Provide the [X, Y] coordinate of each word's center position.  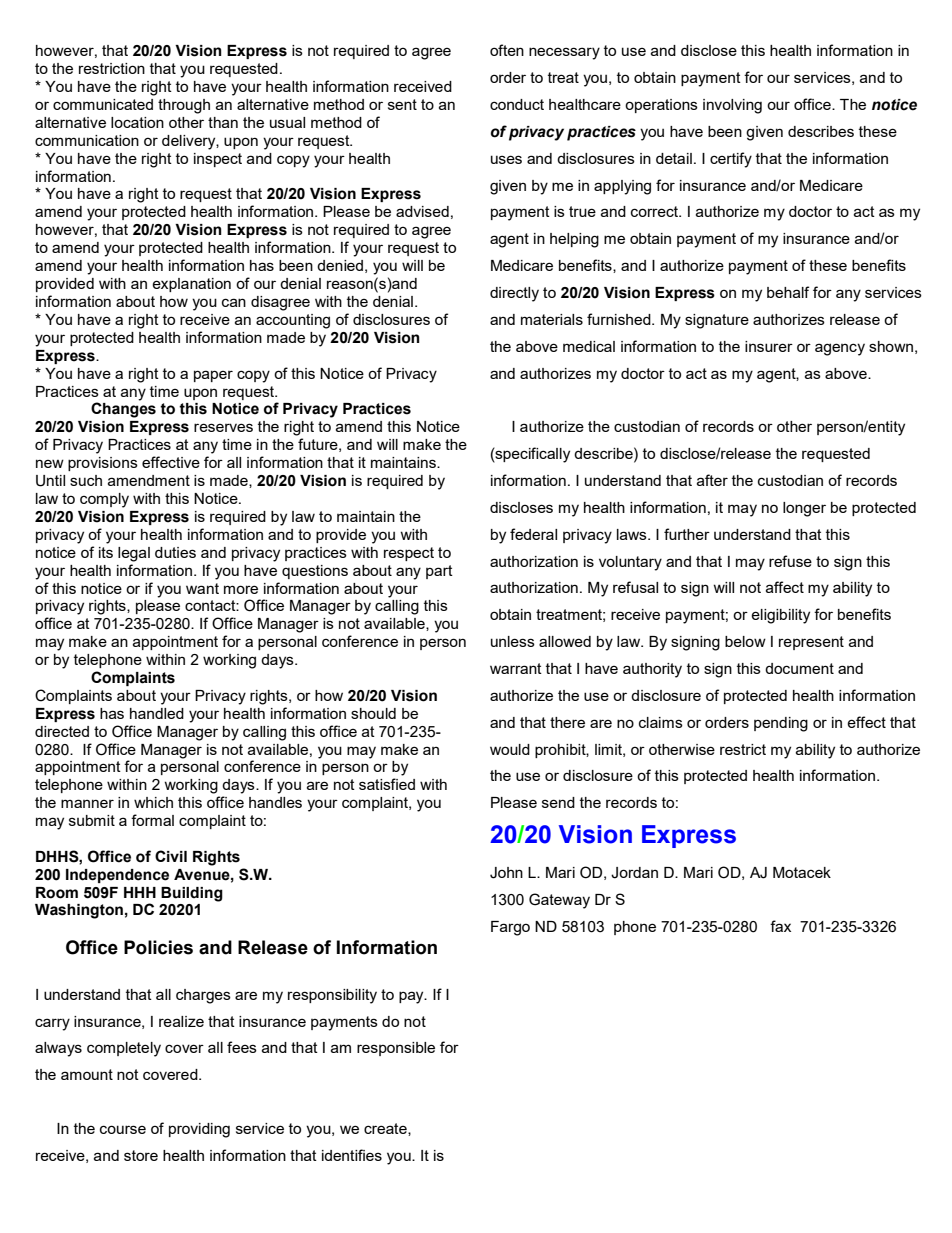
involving [732, 106]
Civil [171, 856]
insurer [769, 346]
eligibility [780, 616]
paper [213, 376]
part [439, 572]
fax [780, 926]
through [184, 106]
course [123, 1129]
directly [514, 294]
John [506, 873]
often [507, 50]
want [202, 588]
